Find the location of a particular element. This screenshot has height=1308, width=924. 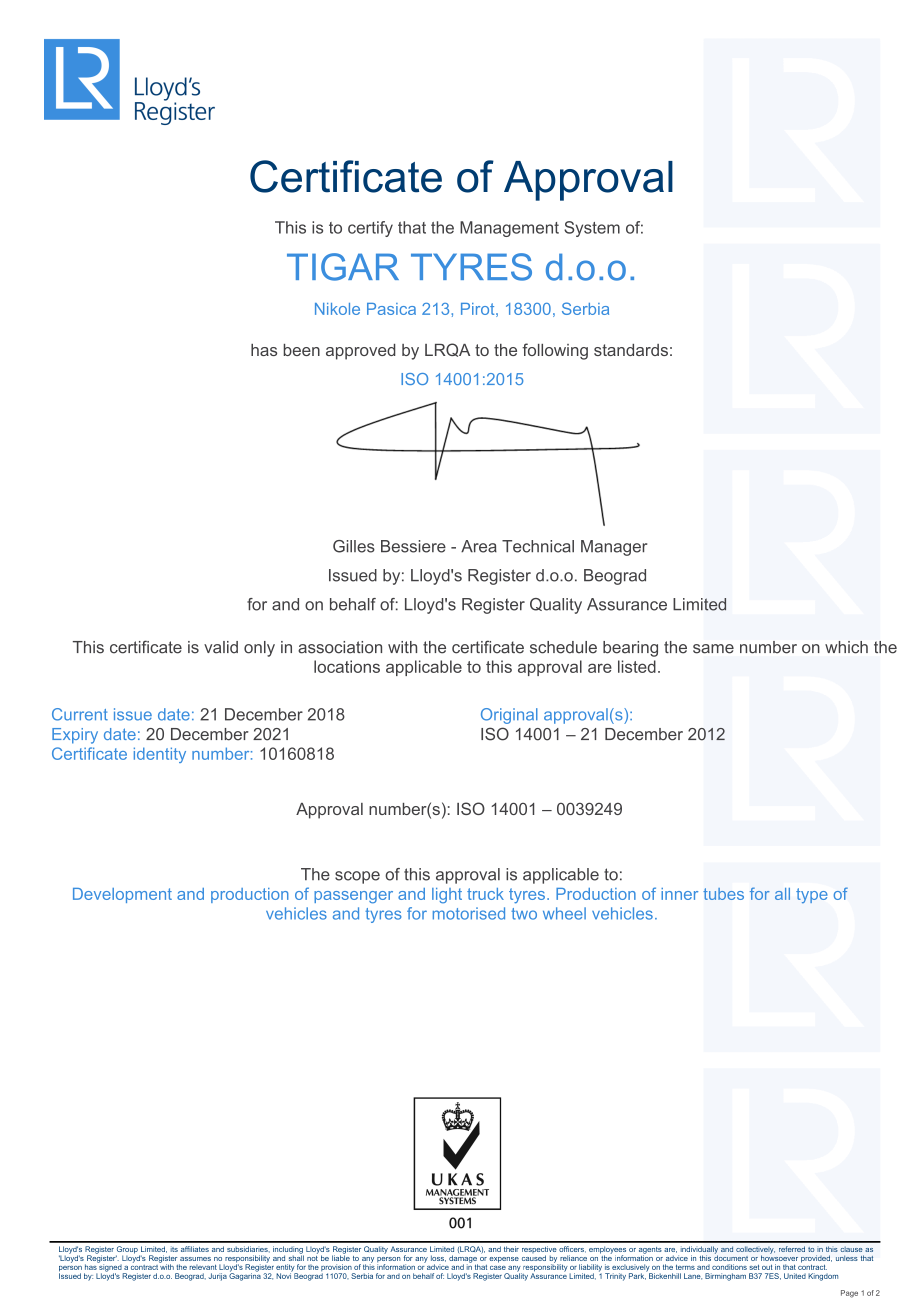

Development is located at coordinates (122, 895).
